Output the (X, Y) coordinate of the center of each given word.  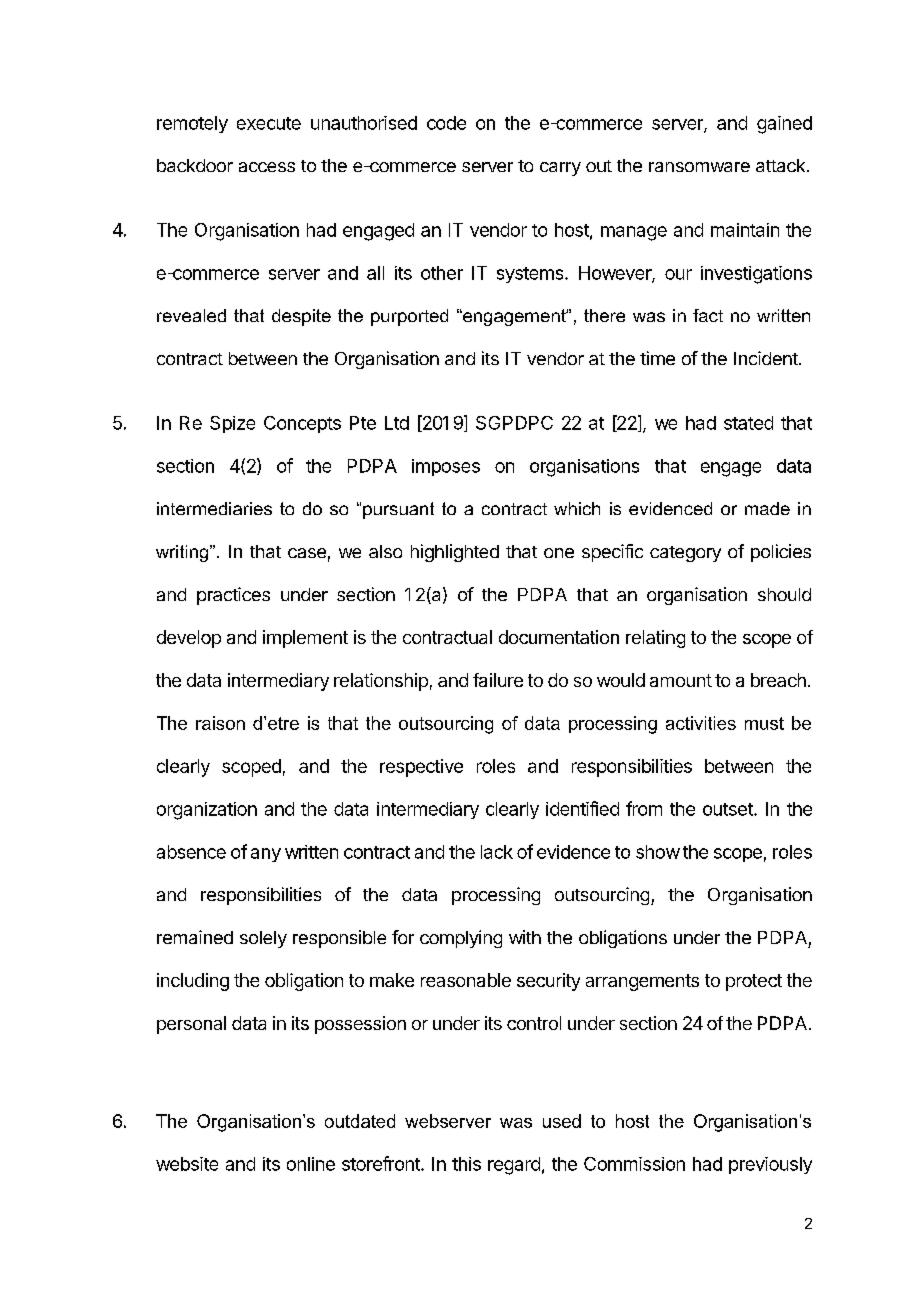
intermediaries (214, 508)
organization (207, 811)
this (466, 1164)
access (267, 167)
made (767, 508)
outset (729, 809)
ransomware (699, 167)
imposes (446, 467)
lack (497, 852)
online (311, 1164)
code (446, 123)
